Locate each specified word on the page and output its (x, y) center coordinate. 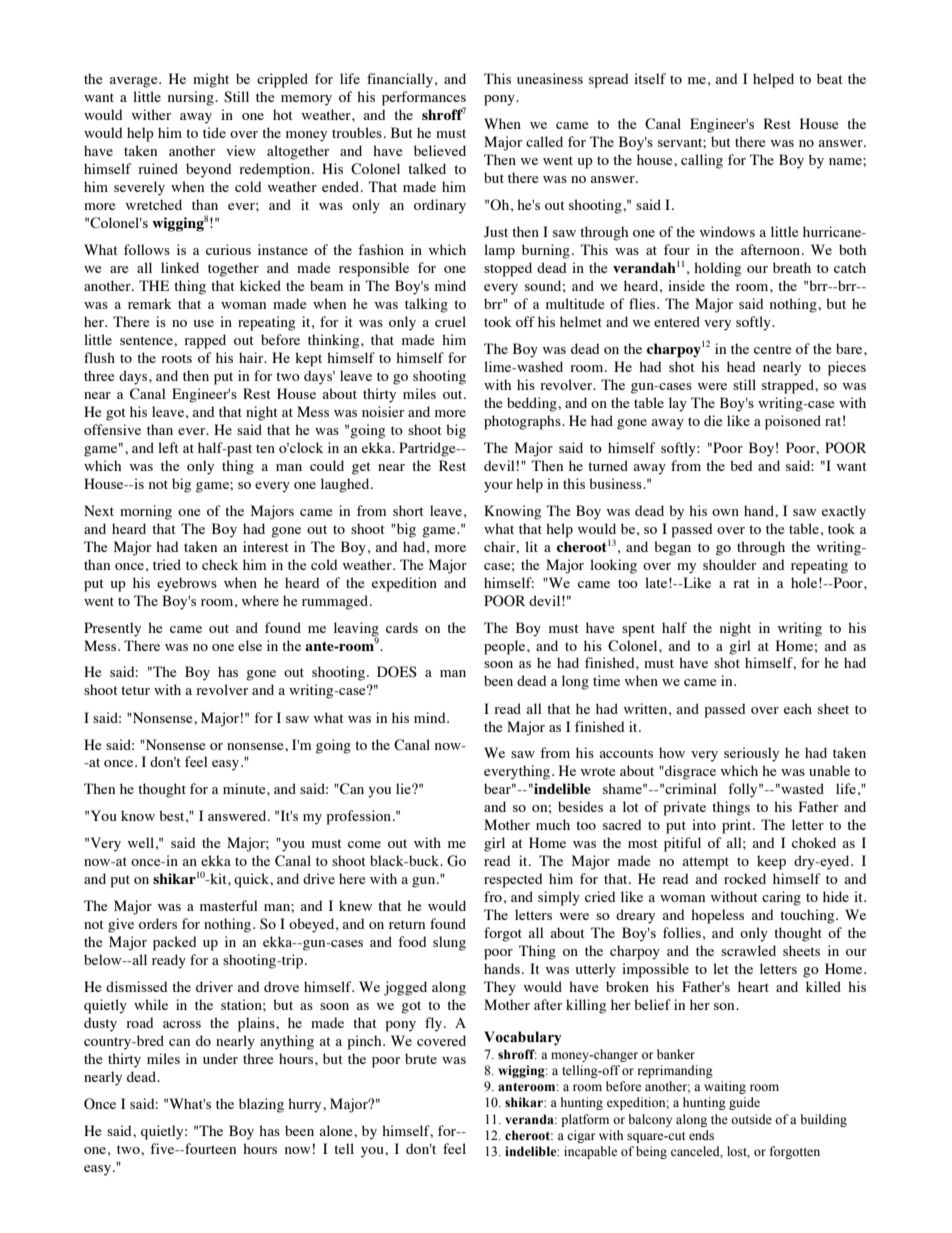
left (168, 447)
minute (245, 788)
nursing (192, 98)
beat (830, 78)
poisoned (793, 422)
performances (424, 99)
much (553, 824)
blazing (261, 1105)
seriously (751, 754)
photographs (523, 422)
